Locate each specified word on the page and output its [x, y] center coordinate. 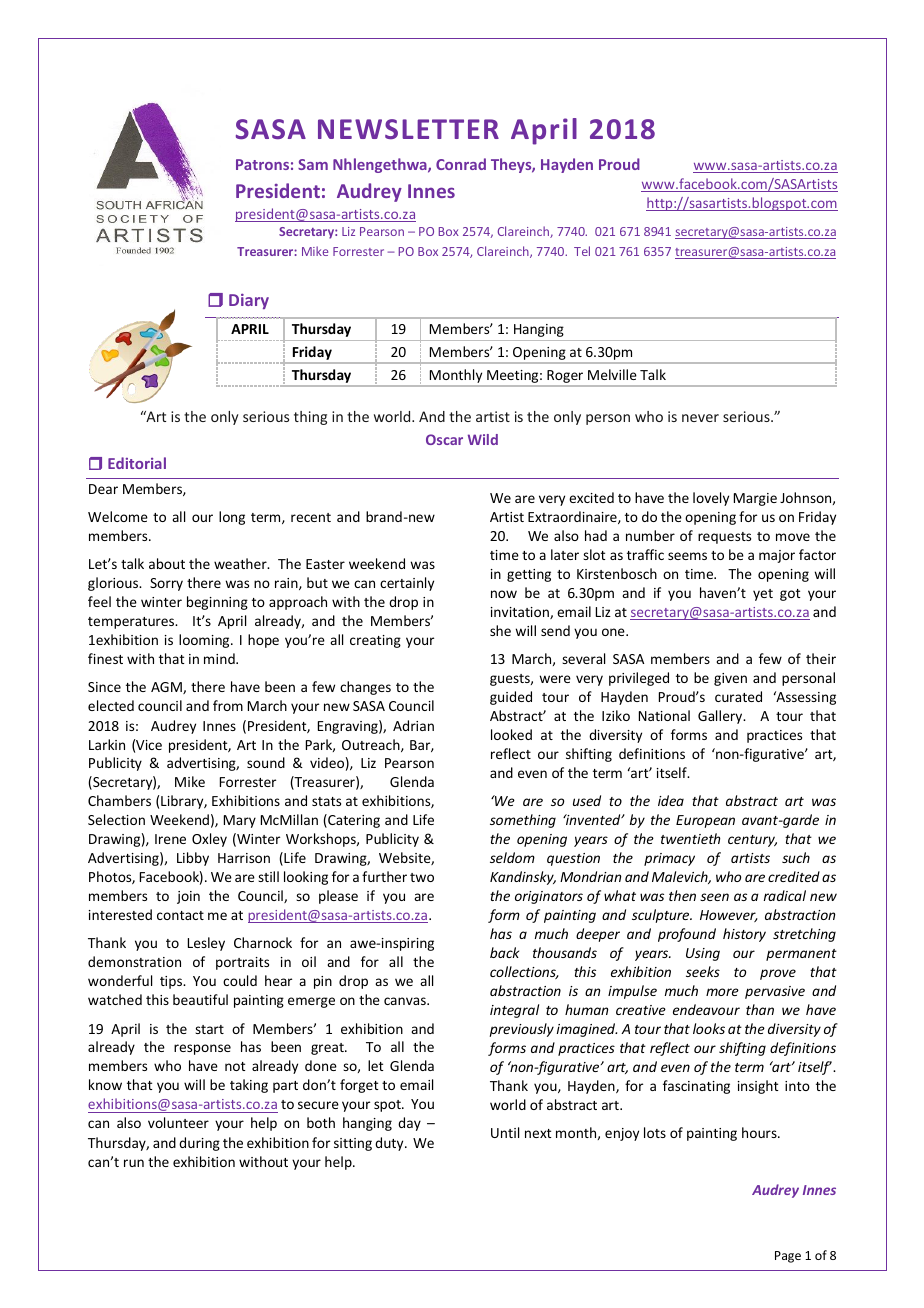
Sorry [166, 584]
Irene [170, 839]
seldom [512, 857]
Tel [582, 251]
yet [763, 595]
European [705, 821]
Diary [249, 301]
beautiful [200, 999]
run [134, 1163]
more [722, 992]
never [700, 418]
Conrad [461, 164]
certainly [407, 584]
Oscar [444, 439]
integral [514, 1011]
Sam [313, 164]
